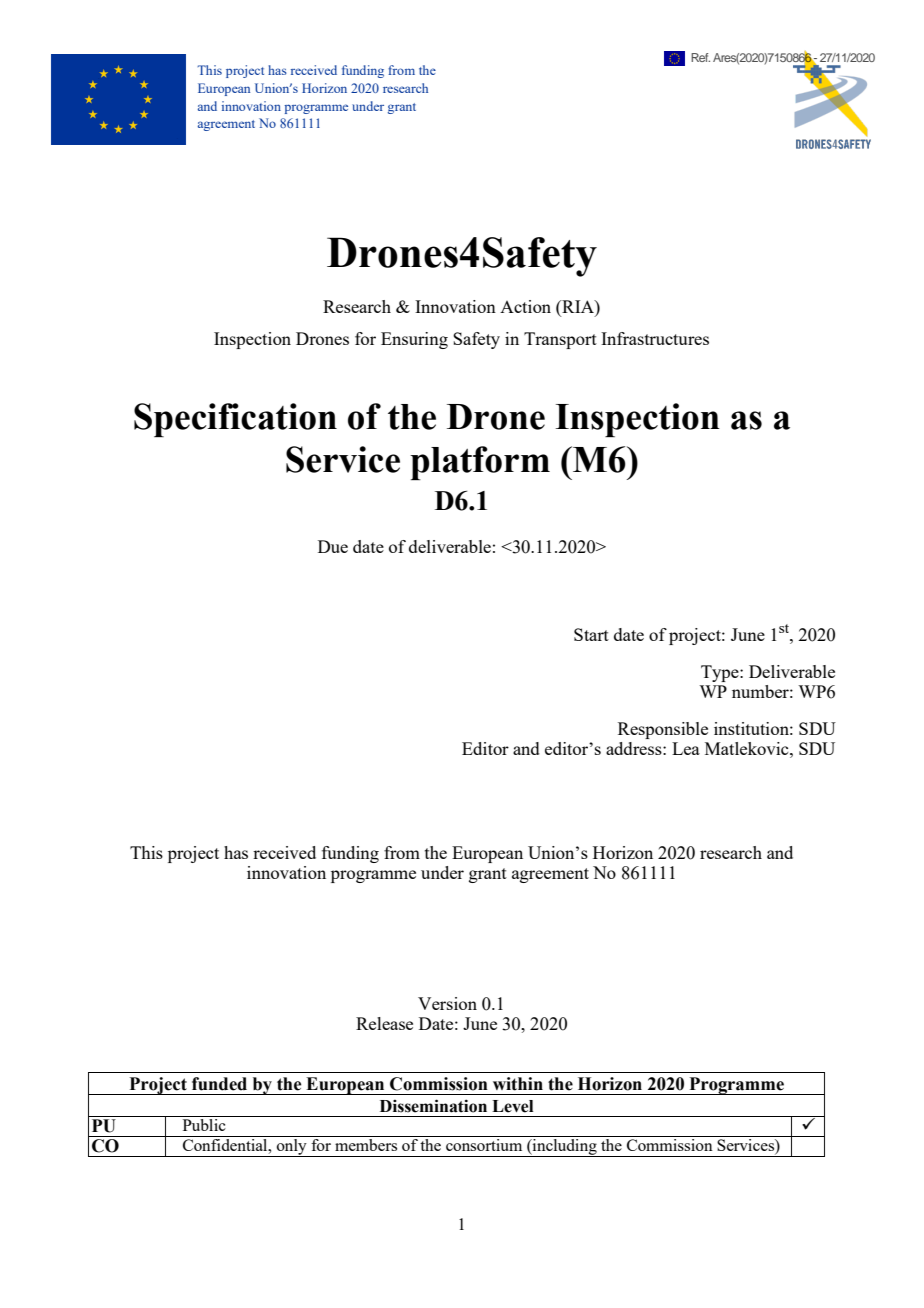  Describe the element at coordinates (525, 306) in the screenshot. I see `Action` at that location.
